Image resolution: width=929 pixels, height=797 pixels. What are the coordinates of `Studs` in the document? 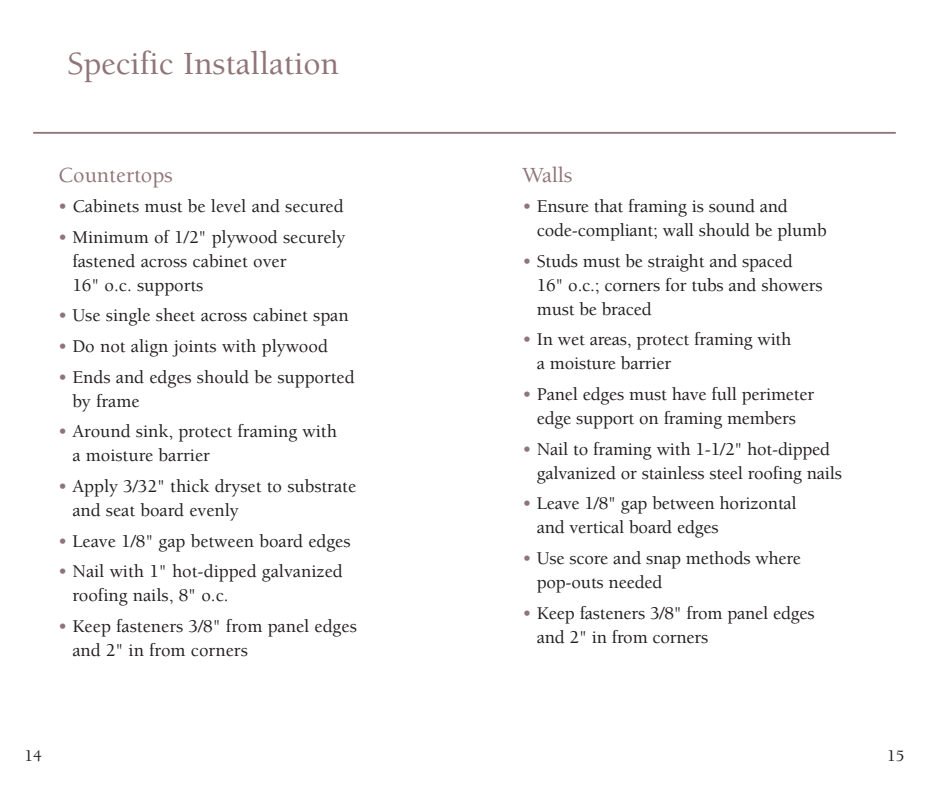 It's located at (557, 261).
